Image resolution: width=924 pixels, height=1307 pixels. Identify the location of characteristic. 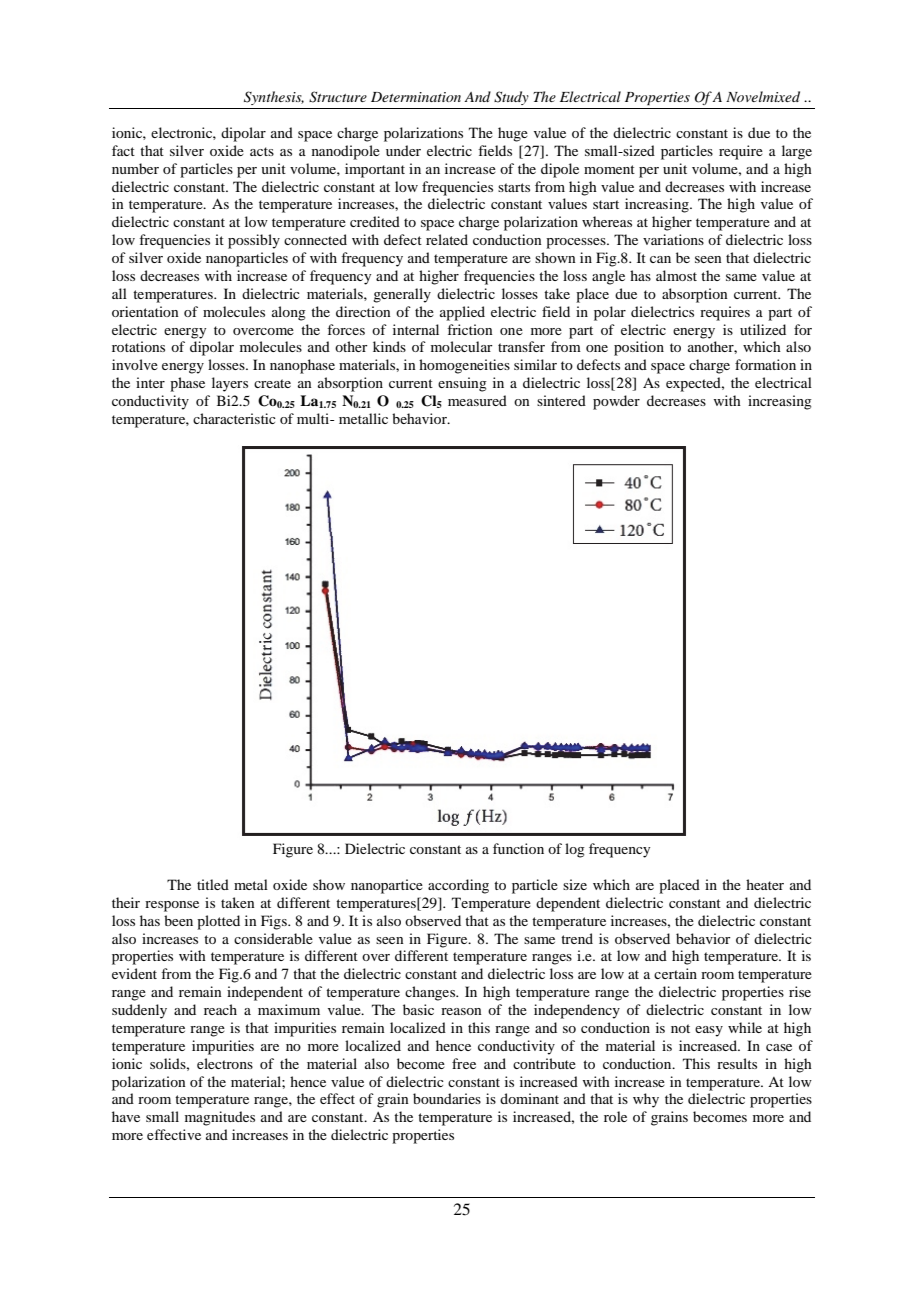
(234, 418).
